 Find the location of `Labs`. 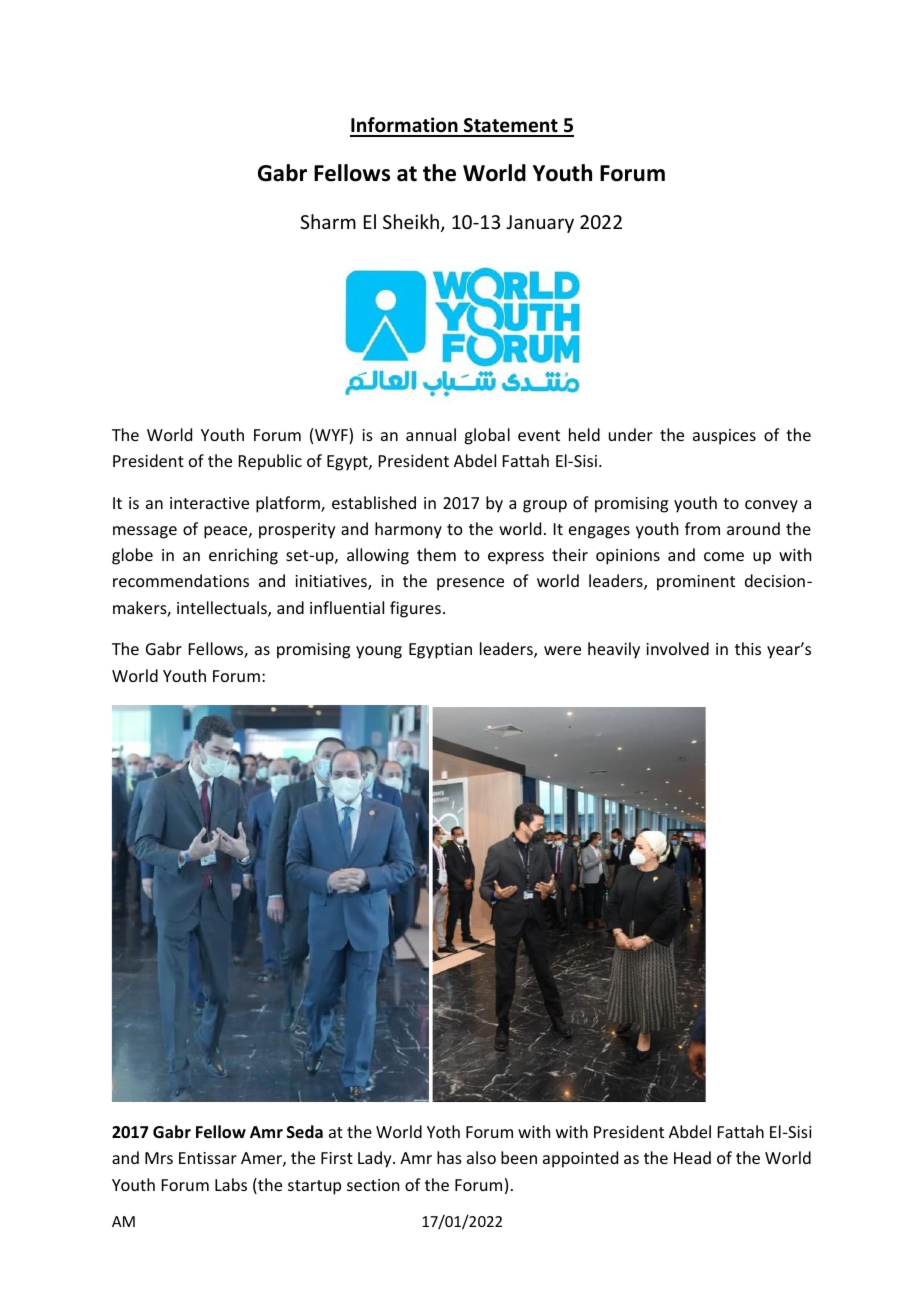

Labs is located at coordinates (231, 1184).
